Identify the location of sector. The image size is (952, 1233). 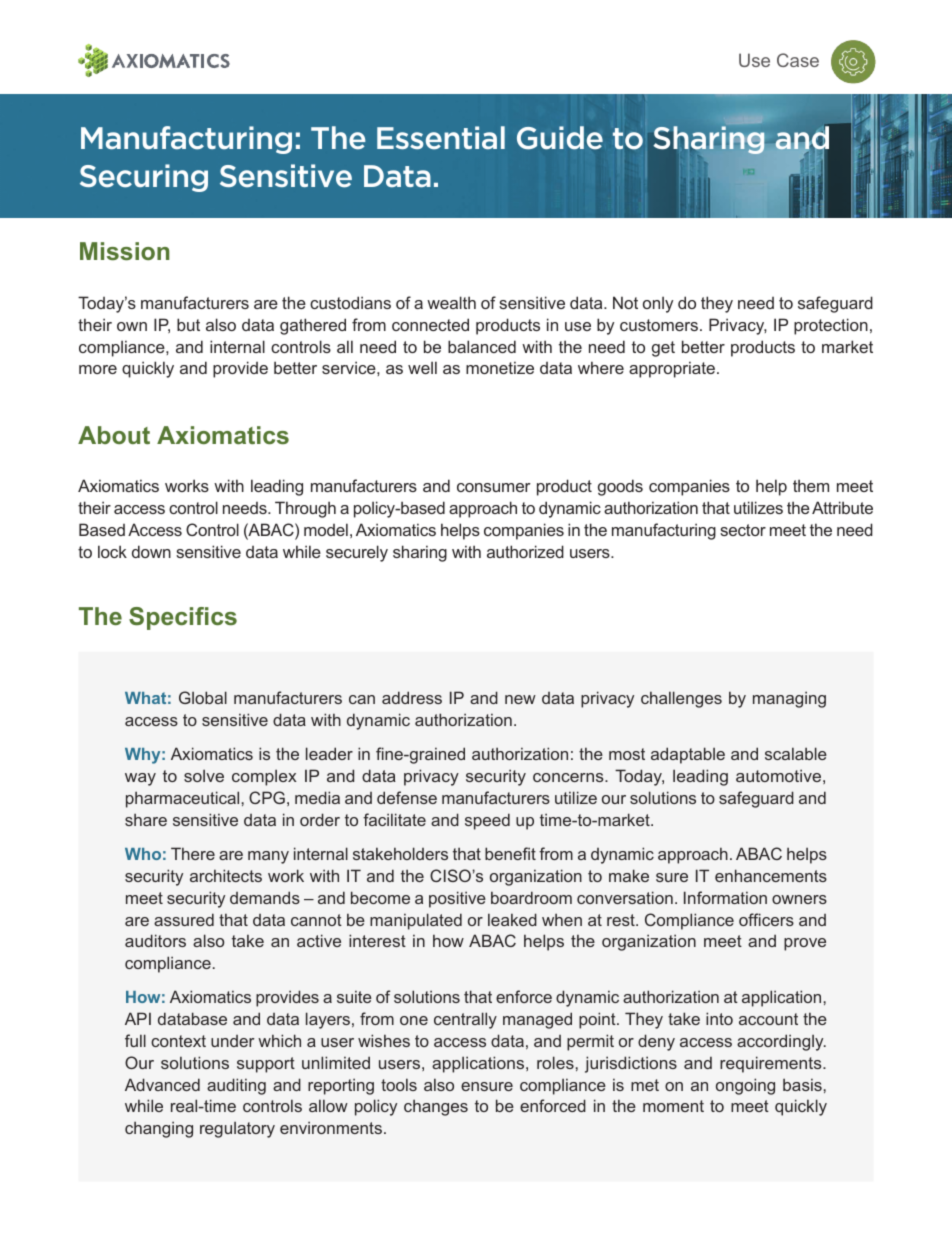
(743, 530).
